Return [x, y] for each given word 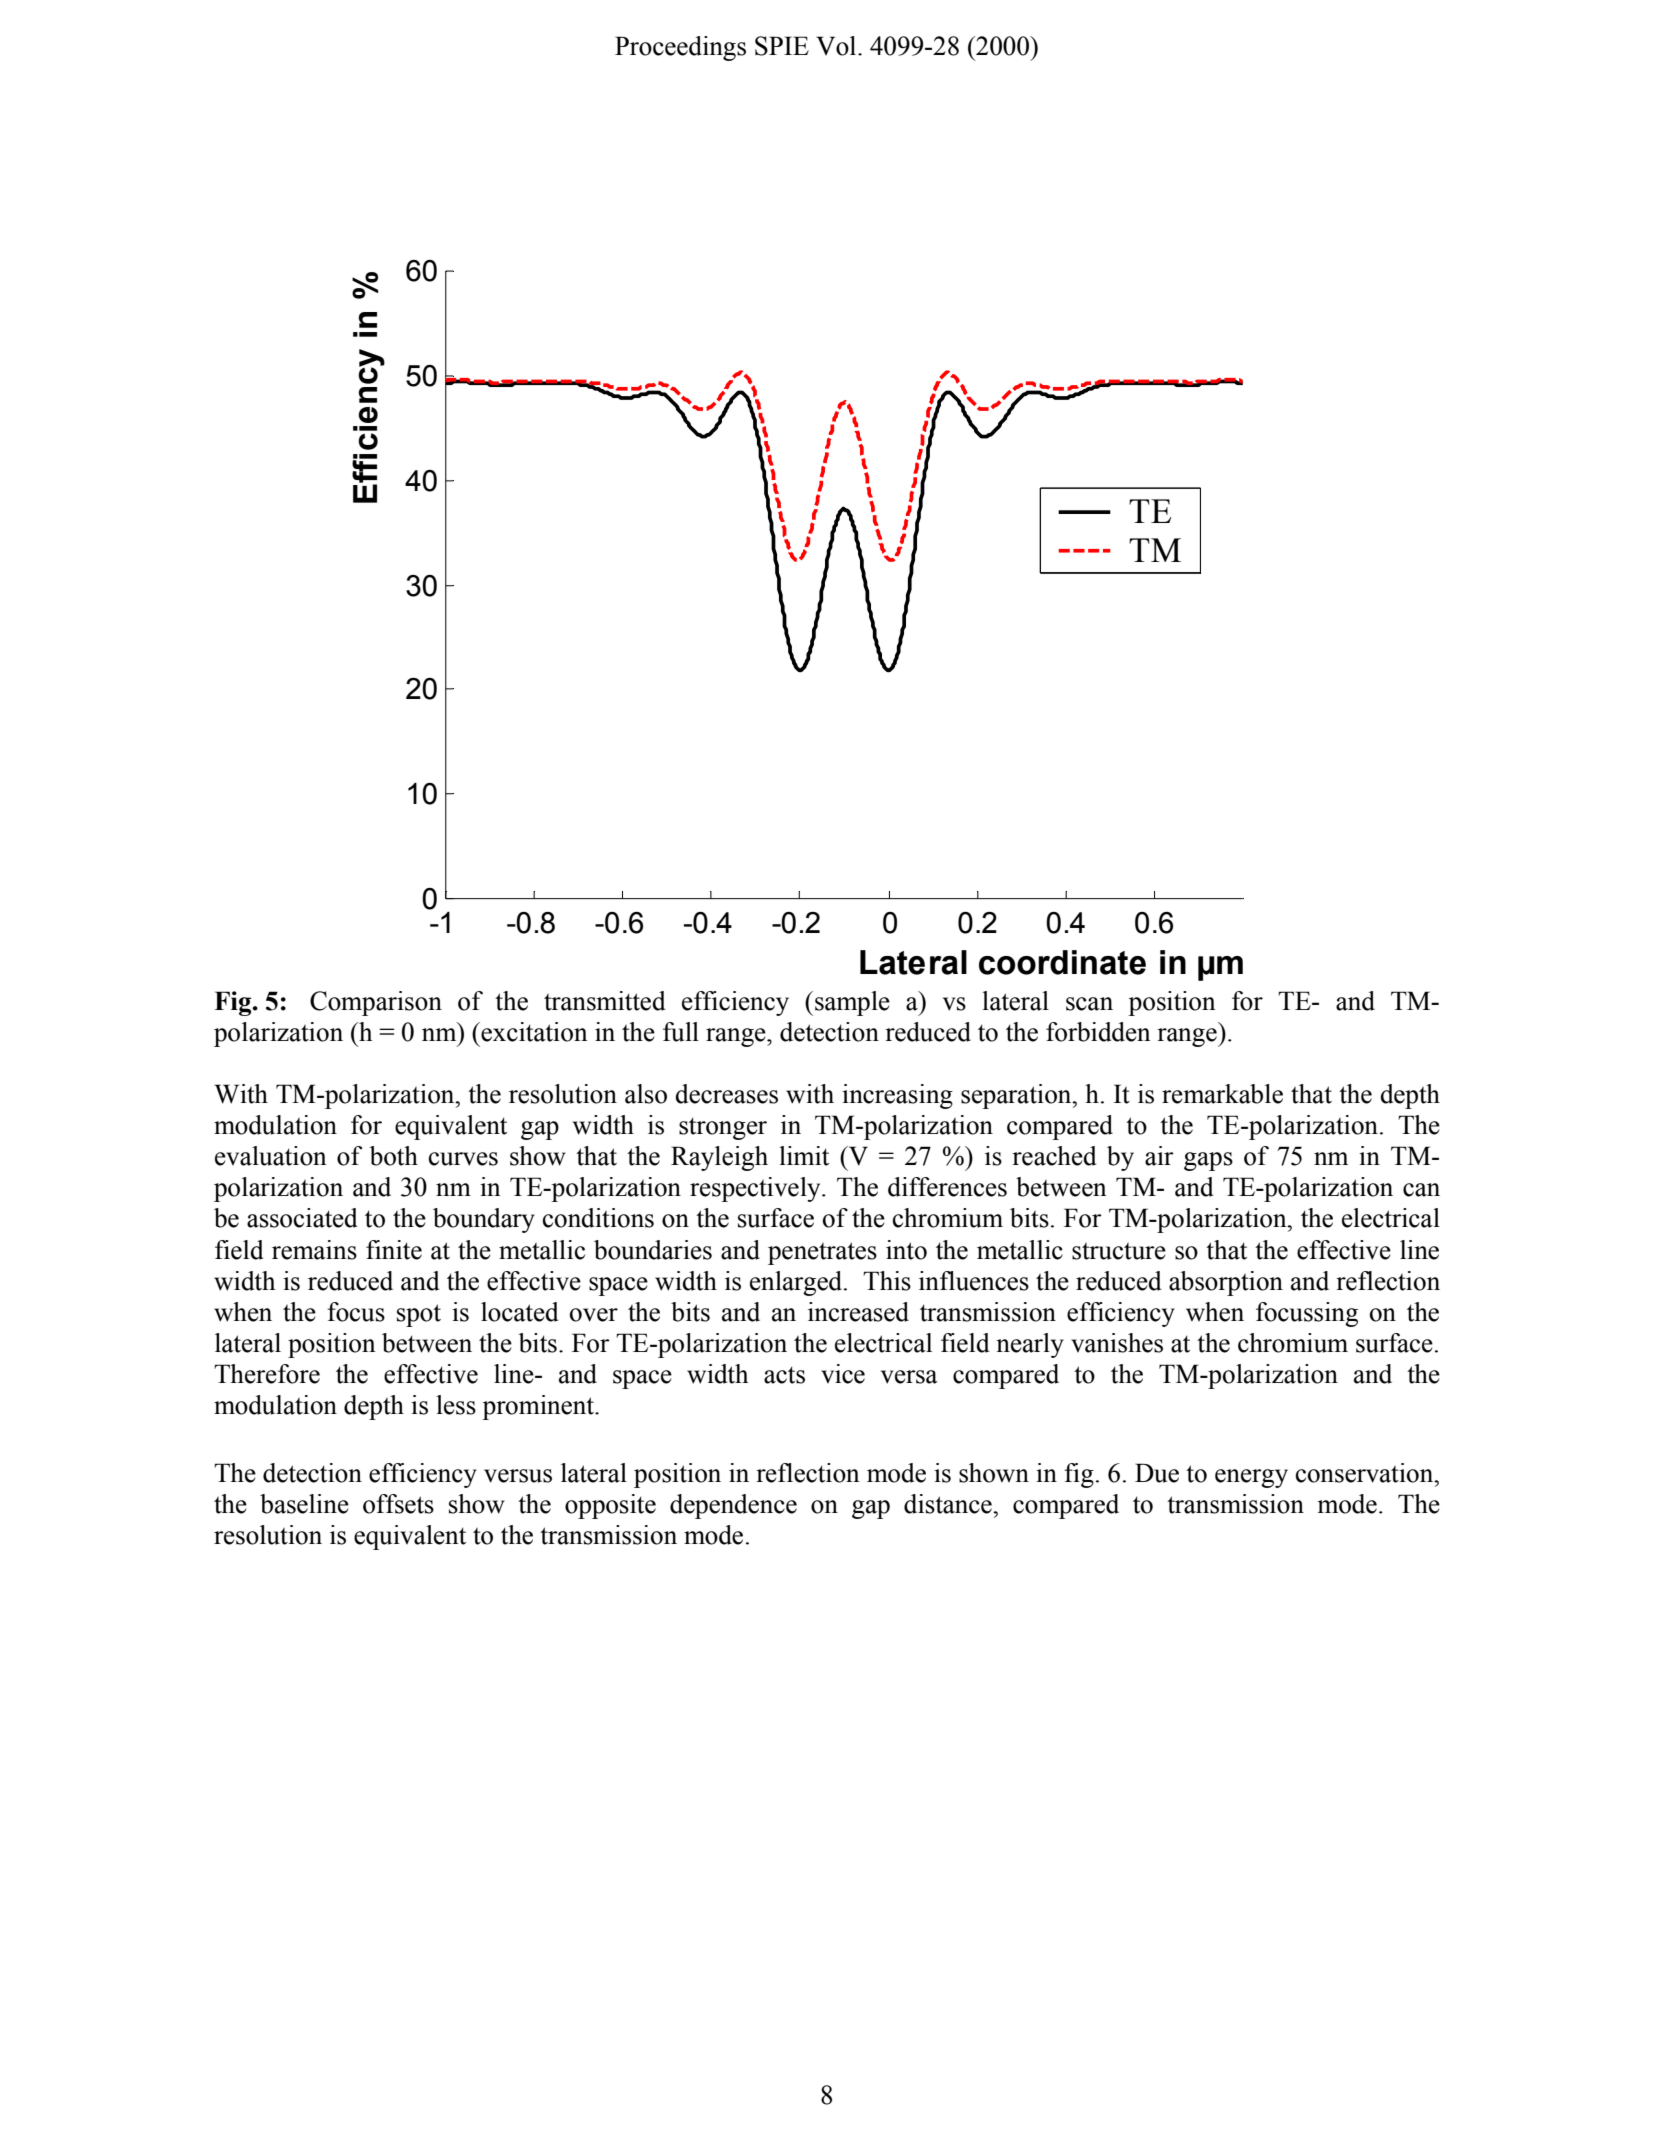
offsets [398, 1504]
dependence [733, 1506]
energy [1251, 1478]
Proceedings [680, 48]
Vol [837, 46]
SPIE [782, 46]
